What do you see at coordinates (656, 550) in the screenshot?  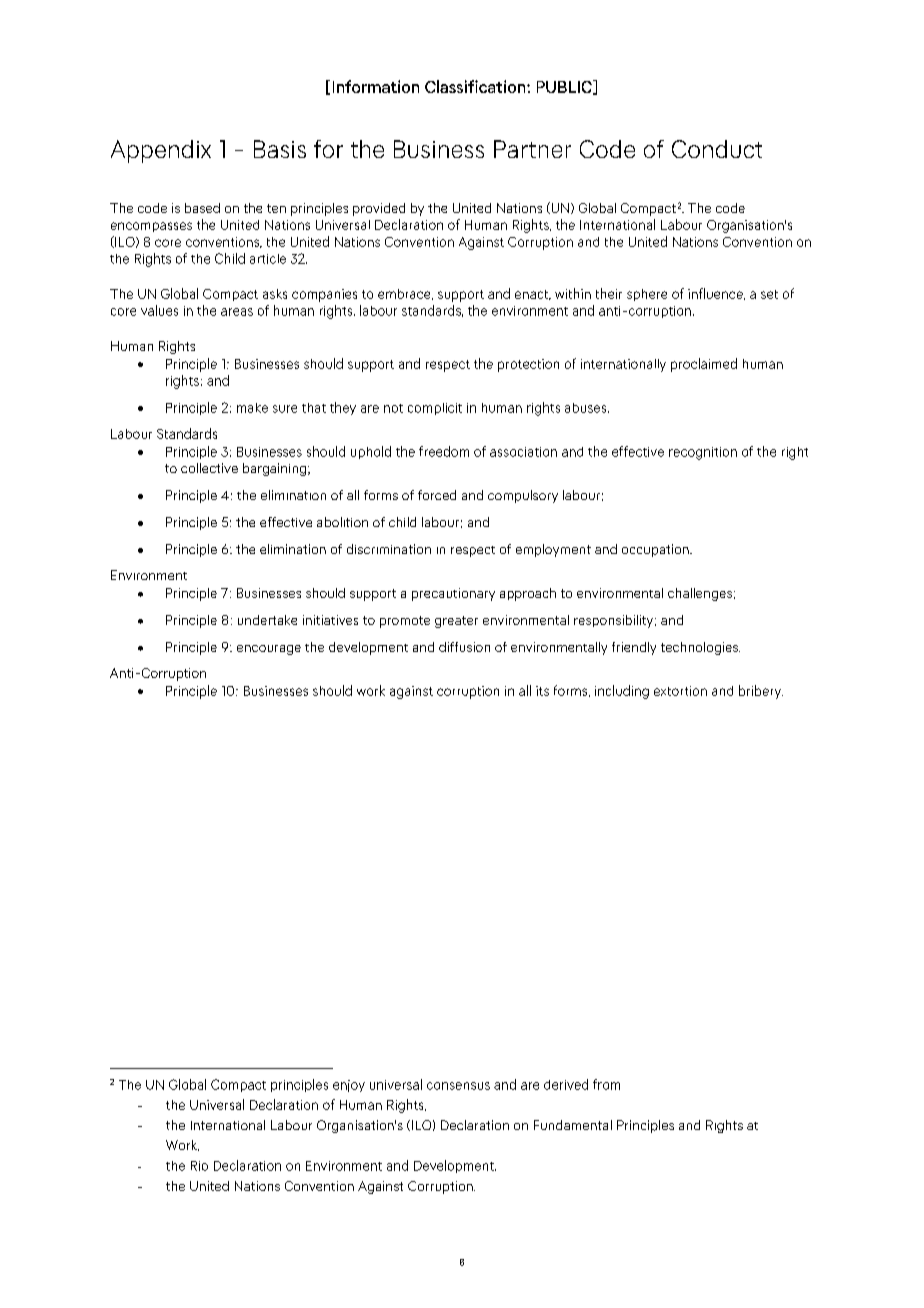 I see `occupation` at bounding box center [656, 550].
